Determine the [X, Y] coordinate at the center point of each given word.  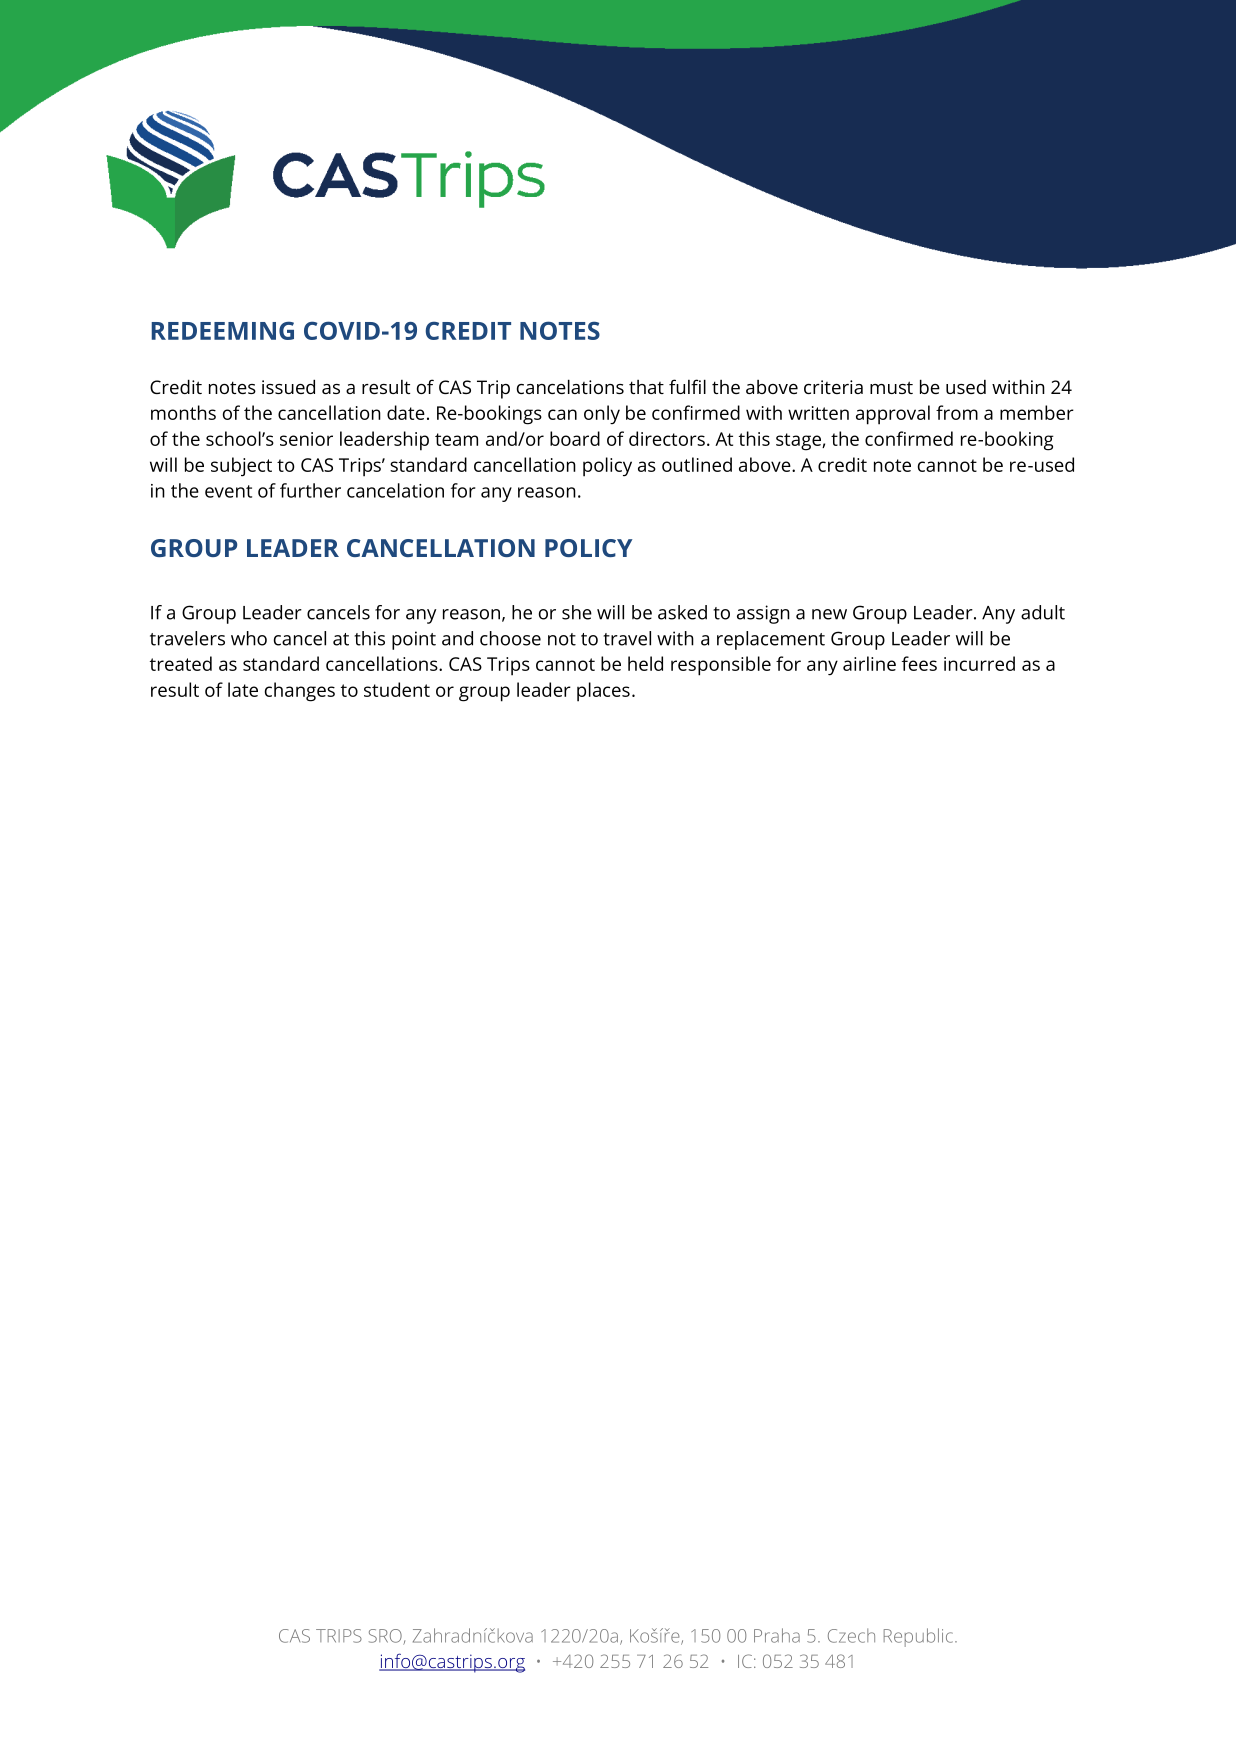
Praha [777, 1635]
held [645, 663]
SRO [386, 1637]
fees [919, 663]
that [646, 387]
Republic [918, 1637]
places [603, 692]
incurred [979, 663]
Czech [851, 1635]
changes [300, 692]
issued [288, 386]
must [891, 387]
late [243, 689]
